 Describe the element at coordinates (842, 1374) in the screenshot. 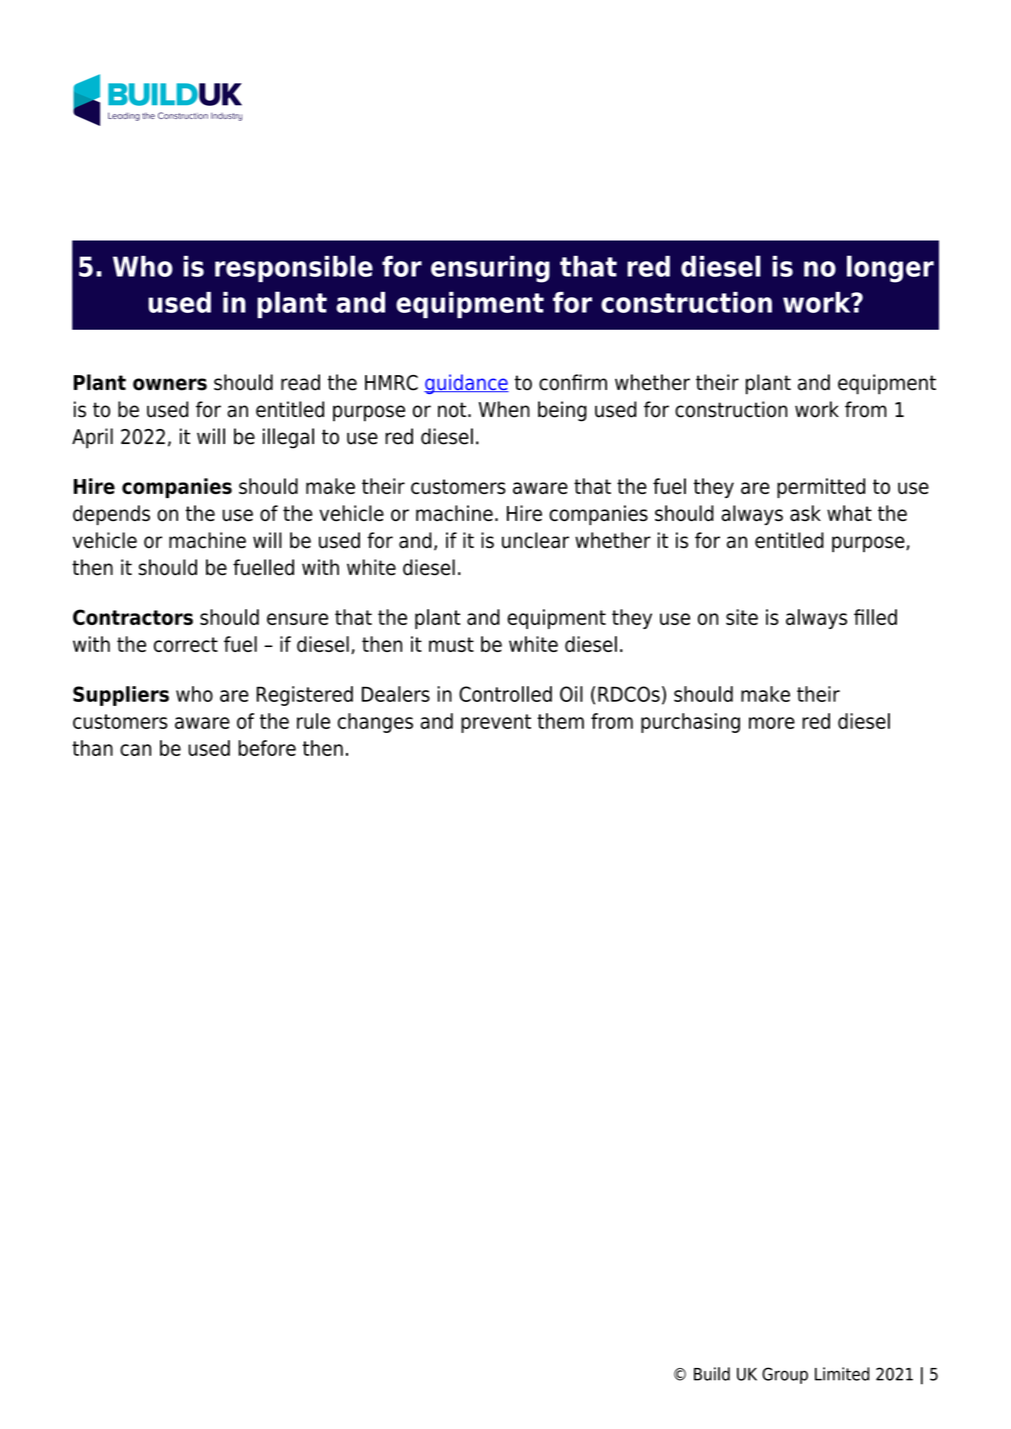

I see `Limited` at that location.
